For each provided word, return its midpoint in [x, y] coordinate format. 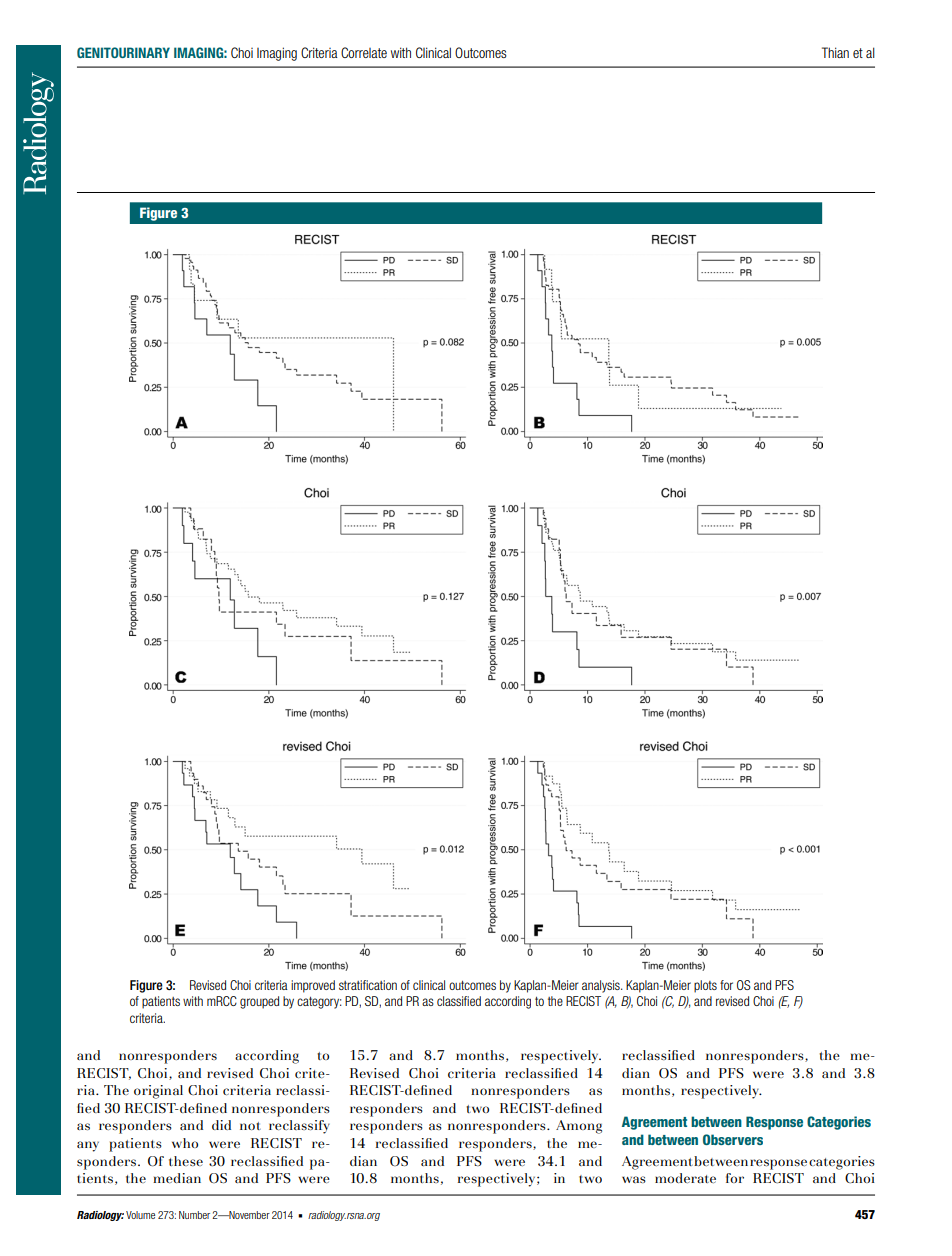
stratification [368, 985]
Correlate [364, 52]
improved [313, 986]
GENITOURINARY [123, 52]
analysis [602, 986]
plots [705, 986]
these [186, 1161]
